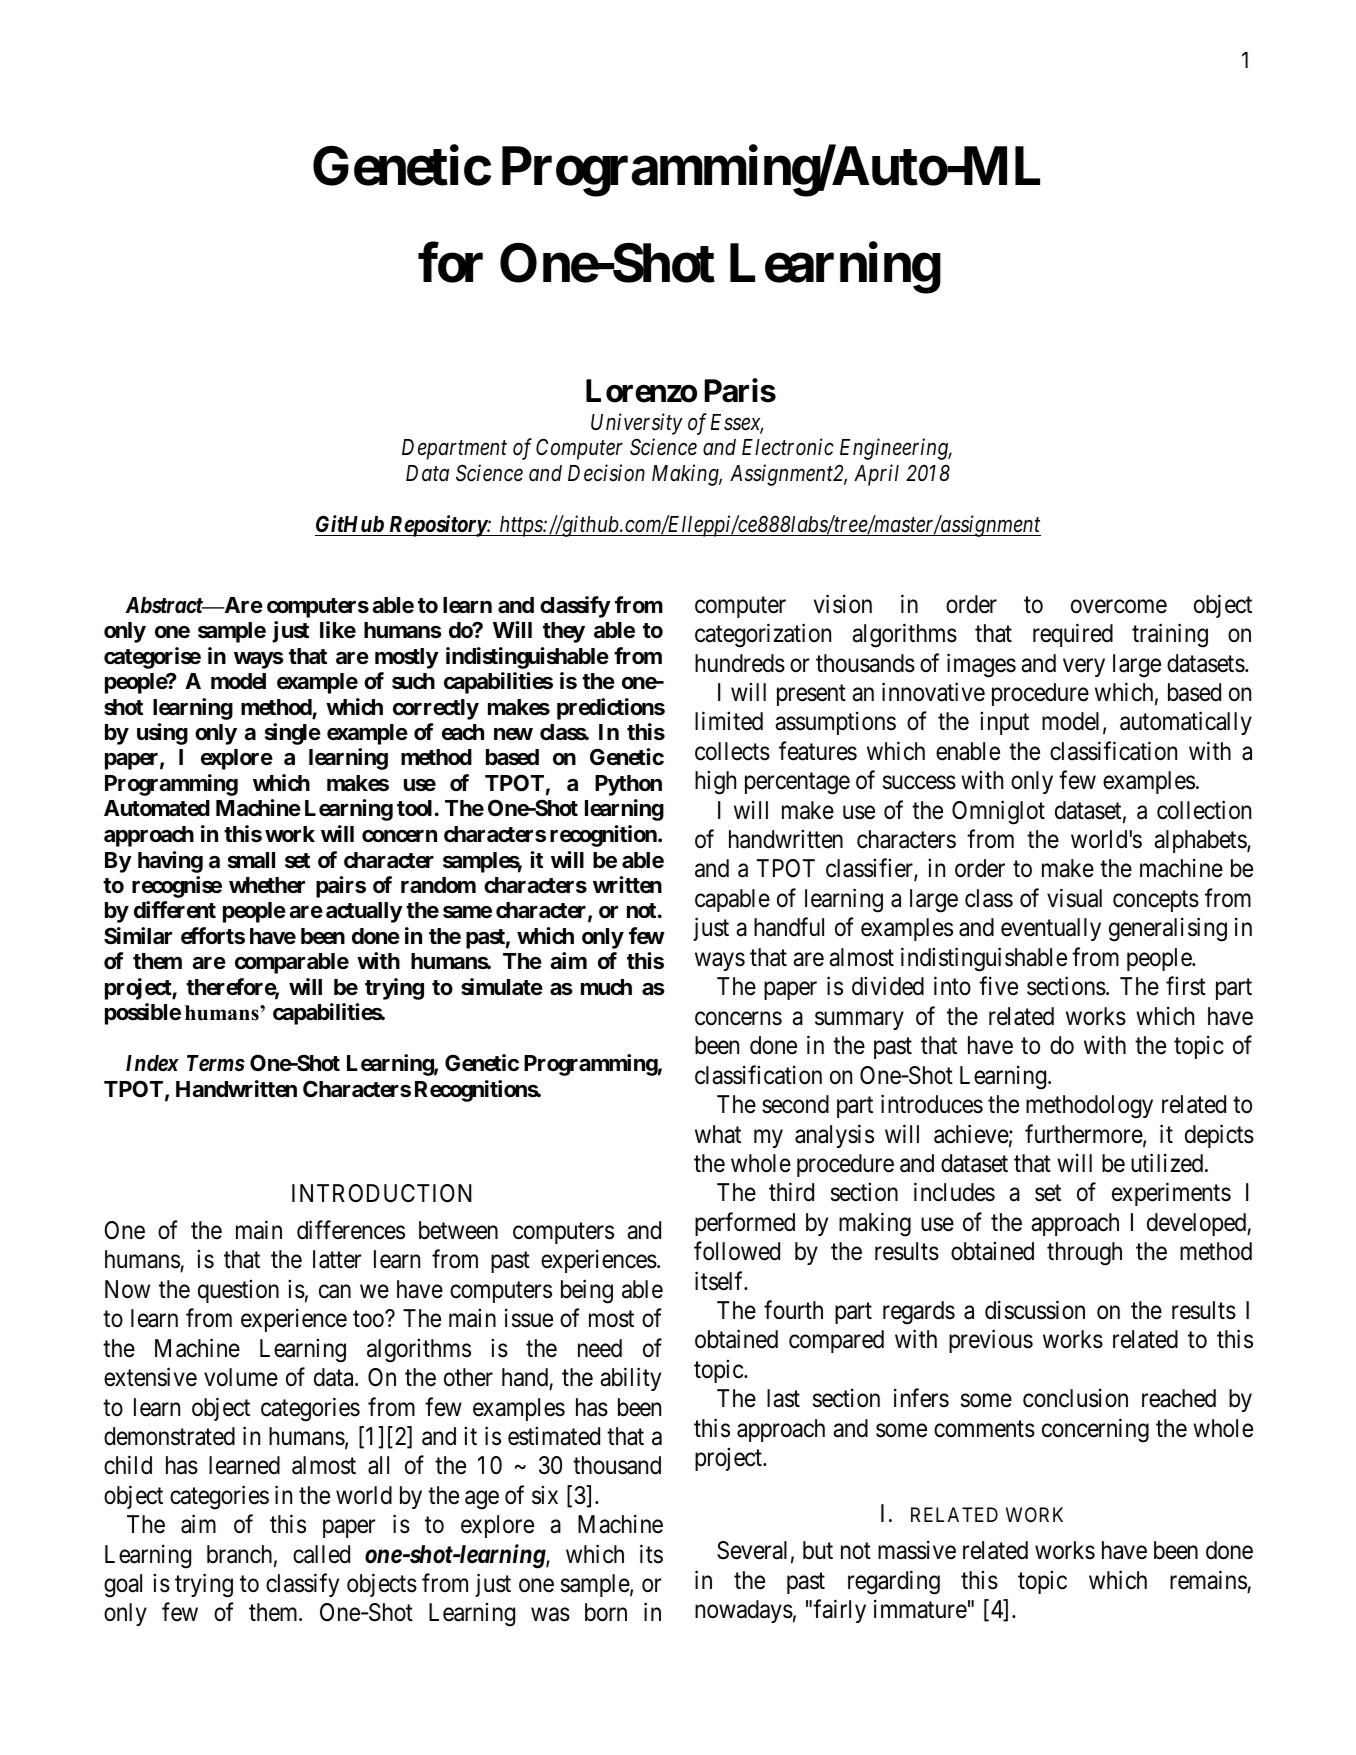  What do you see at coordinates (637, 424) in the document?
I see `University` at bounding box center [637, 424].
